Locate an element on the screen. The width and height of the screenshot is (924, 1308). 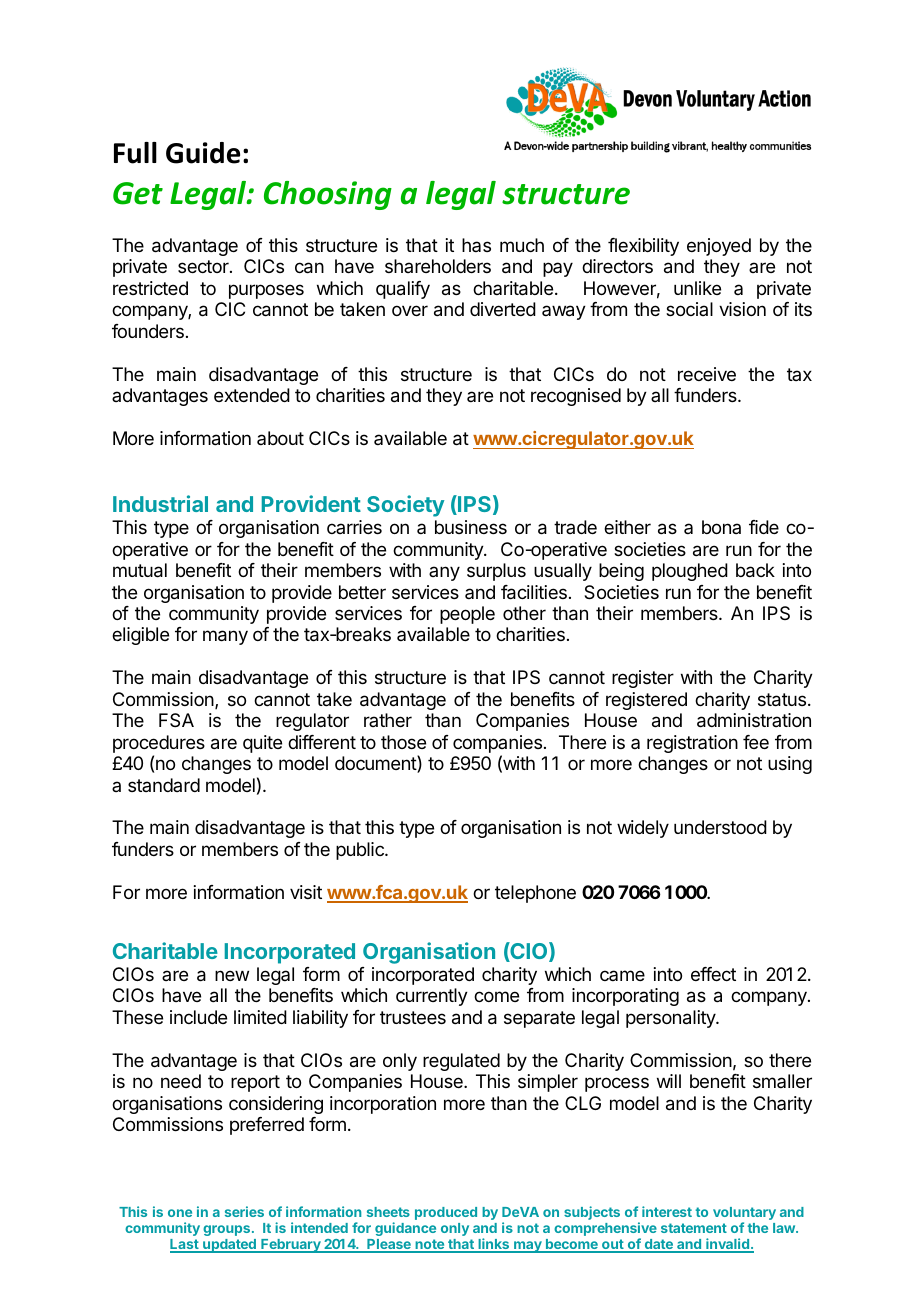
statement is located at coordinates (694, 1228).
